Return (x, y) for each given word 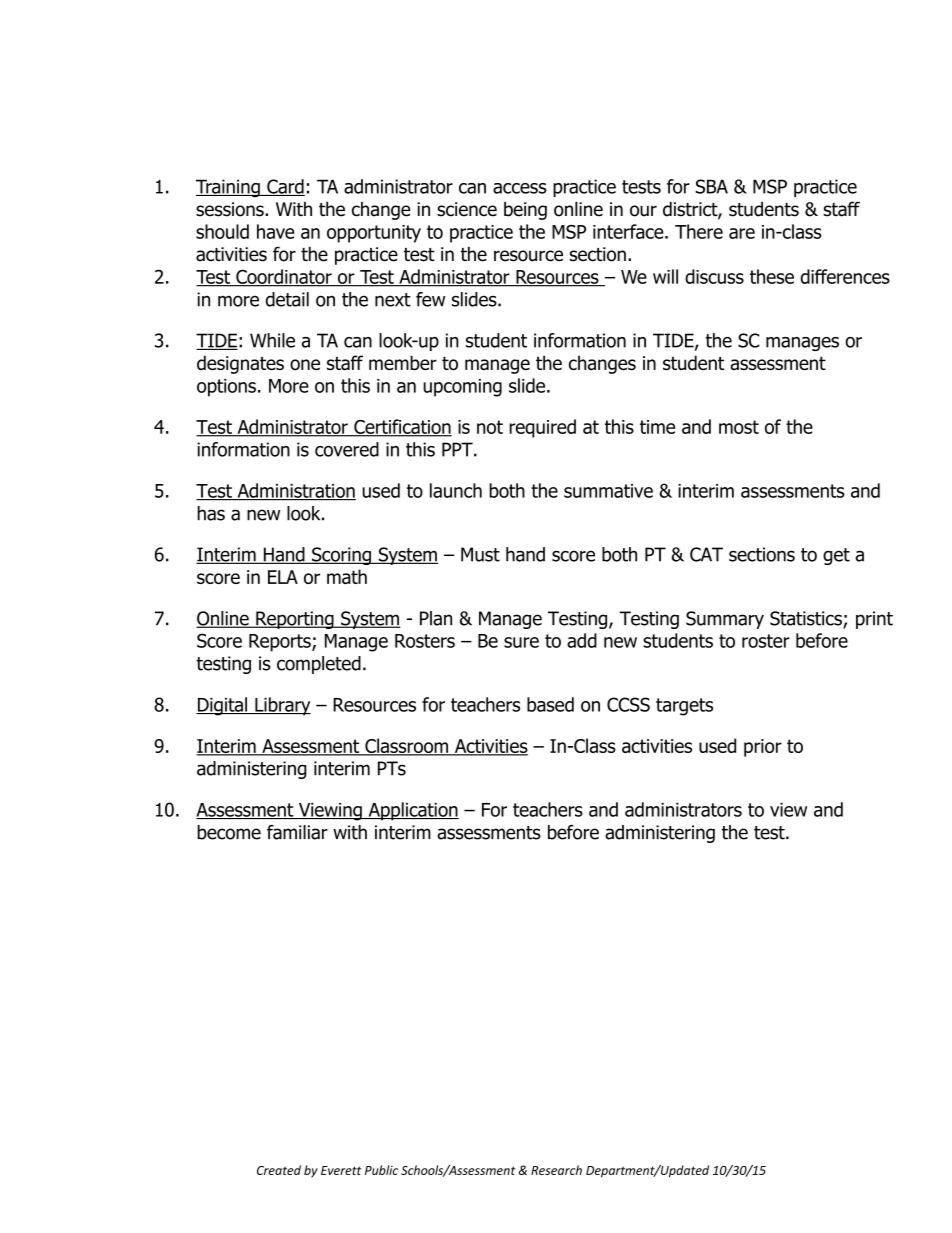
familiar (297, 832)
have (276, 231)
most (739, 427)
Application (412, 811)
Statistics (807, 619)
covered (347, 449)
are (742, 233)
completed (319, 665)
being (525, 211)
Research (556, 1170)
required (542, 428)
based (550, 704)
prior (763, 748)
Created (279, 1170)
